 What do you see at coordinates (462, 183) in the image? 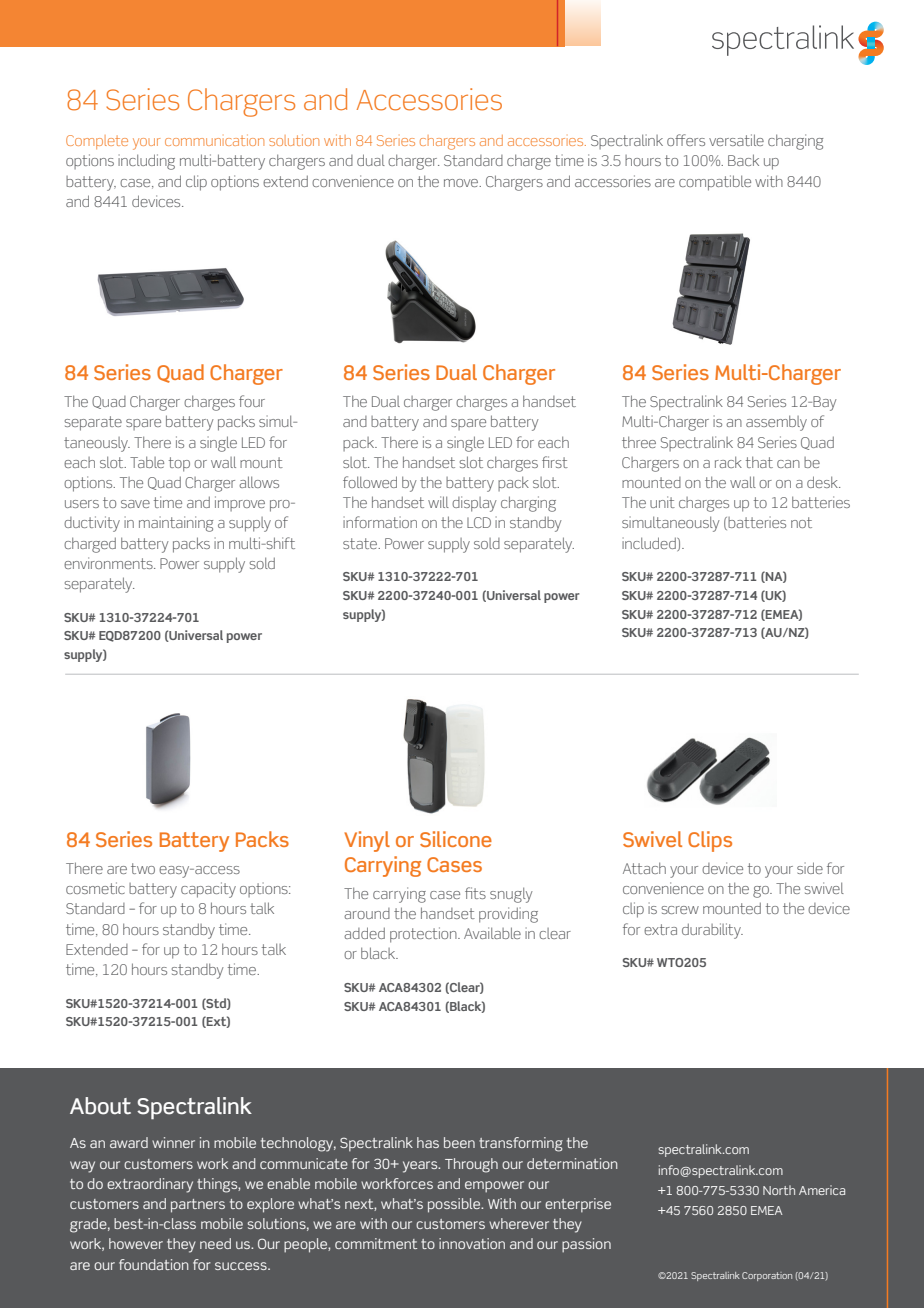
I see `move` at bounding box center [462, 183].
